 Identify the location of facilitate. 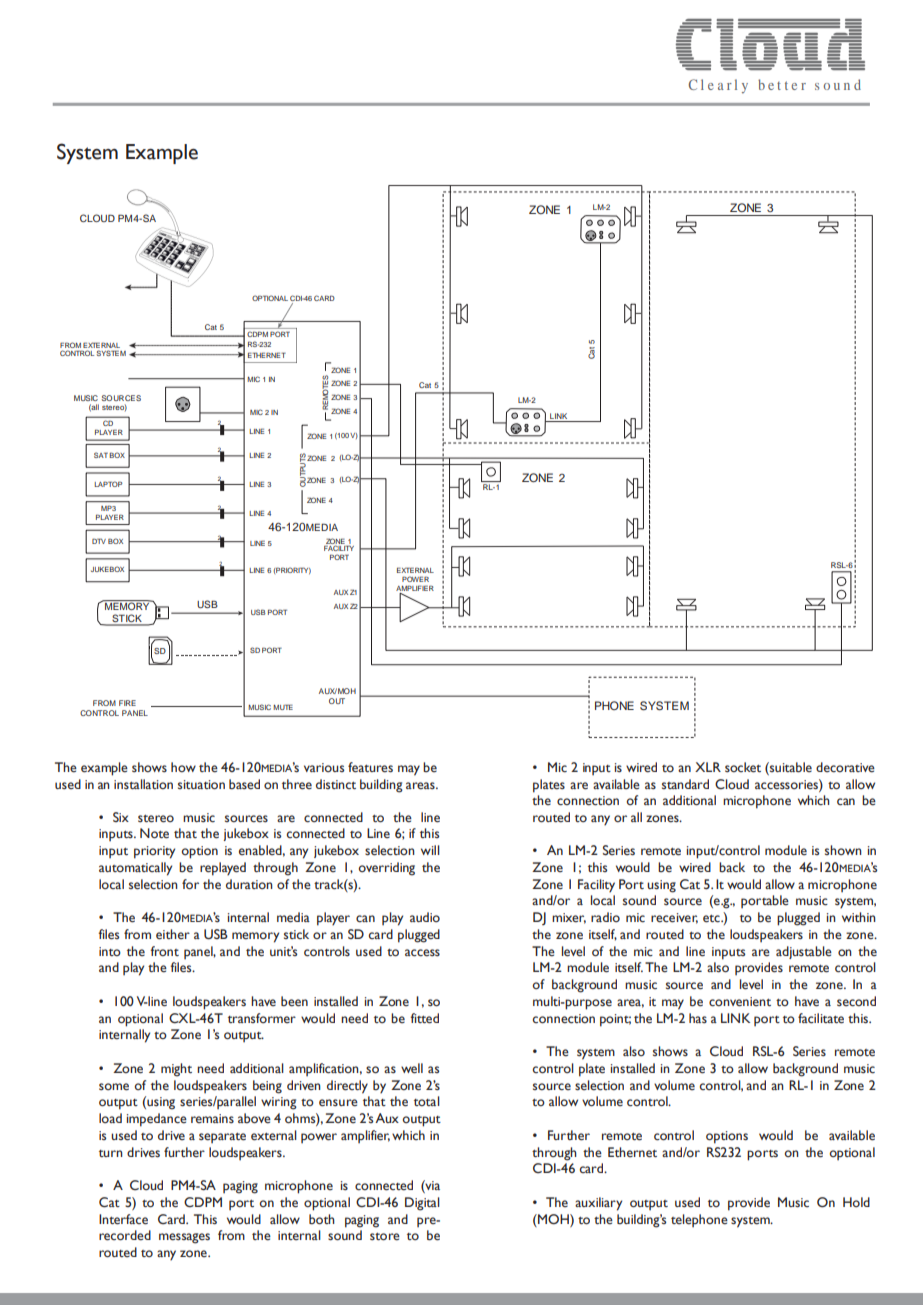
(821, 1018).
